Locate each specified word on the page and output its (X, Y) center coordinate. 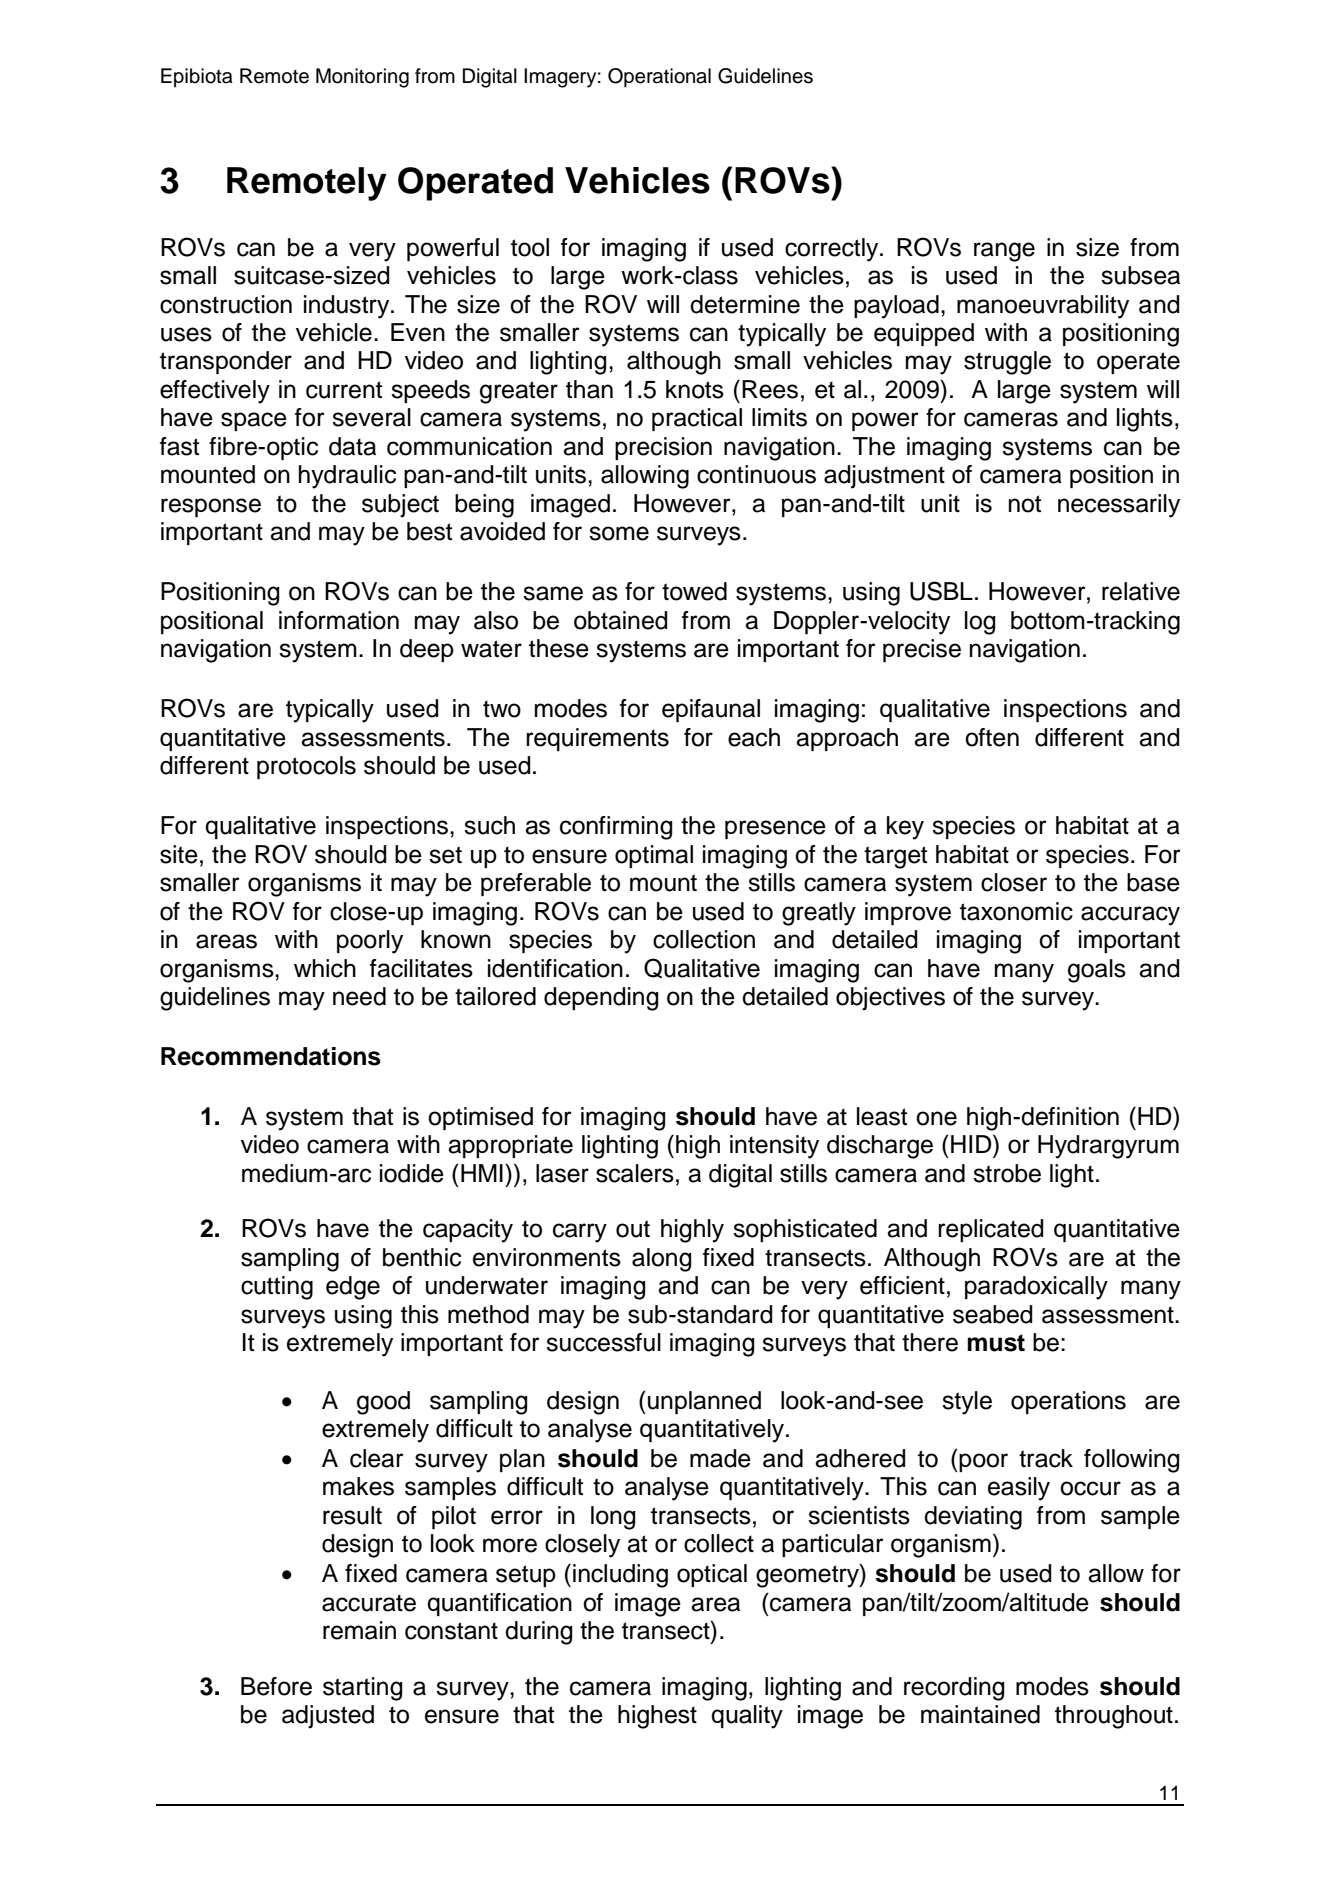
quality (747, 1717)
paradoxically (1036, 1288)
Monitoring (362, 78)
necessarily (1119, 506)
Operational (659, 78)
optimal (654, 856)
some (619, 533)
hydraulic (347, 477)
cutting (277, 1288)
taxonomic (1016, 911)
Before (276, 1686)
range (1004, 252)
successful (603, 1342)
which (325, 968)
